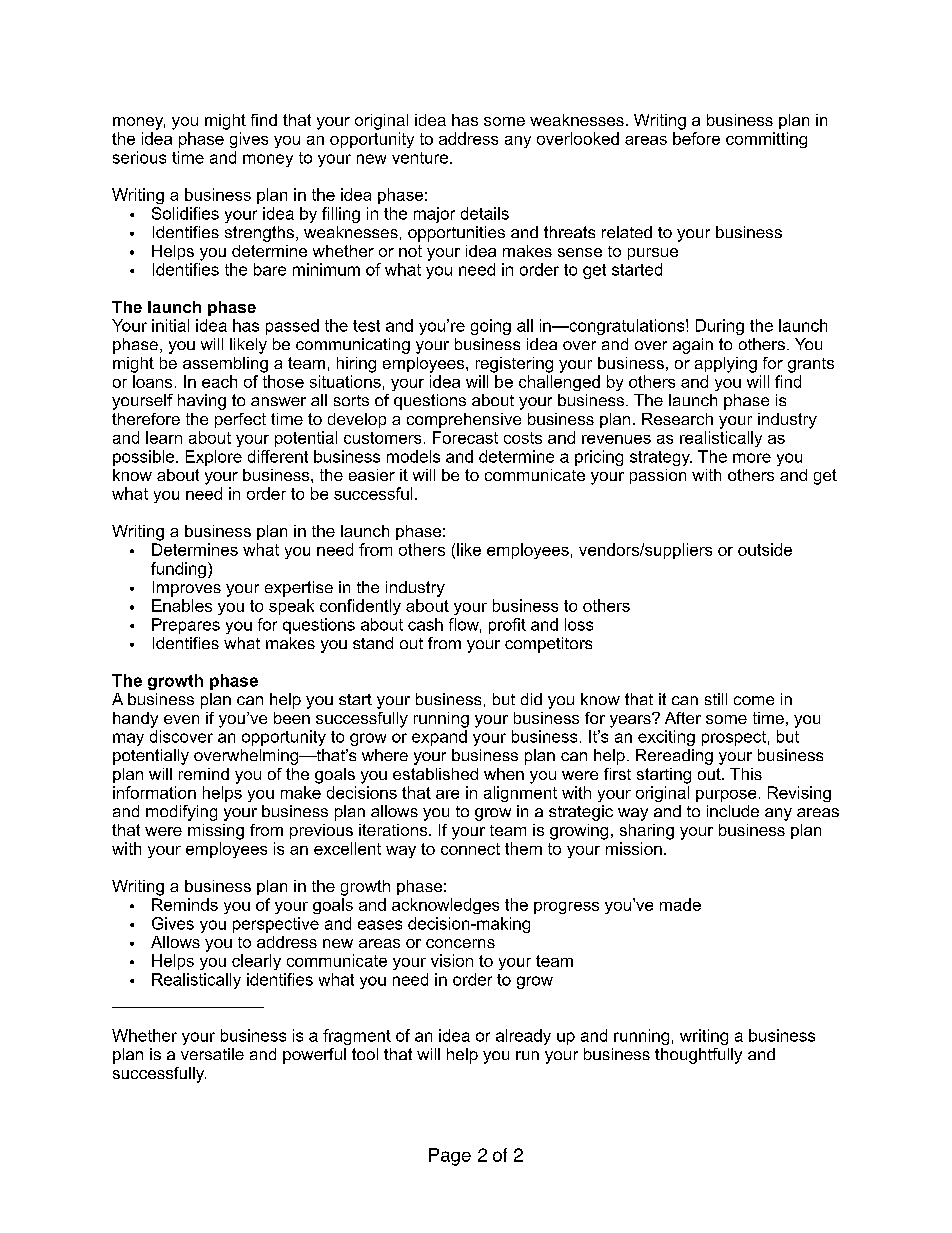 The image size is (952, 1233). I want to click on profit, so click(507, 626).
